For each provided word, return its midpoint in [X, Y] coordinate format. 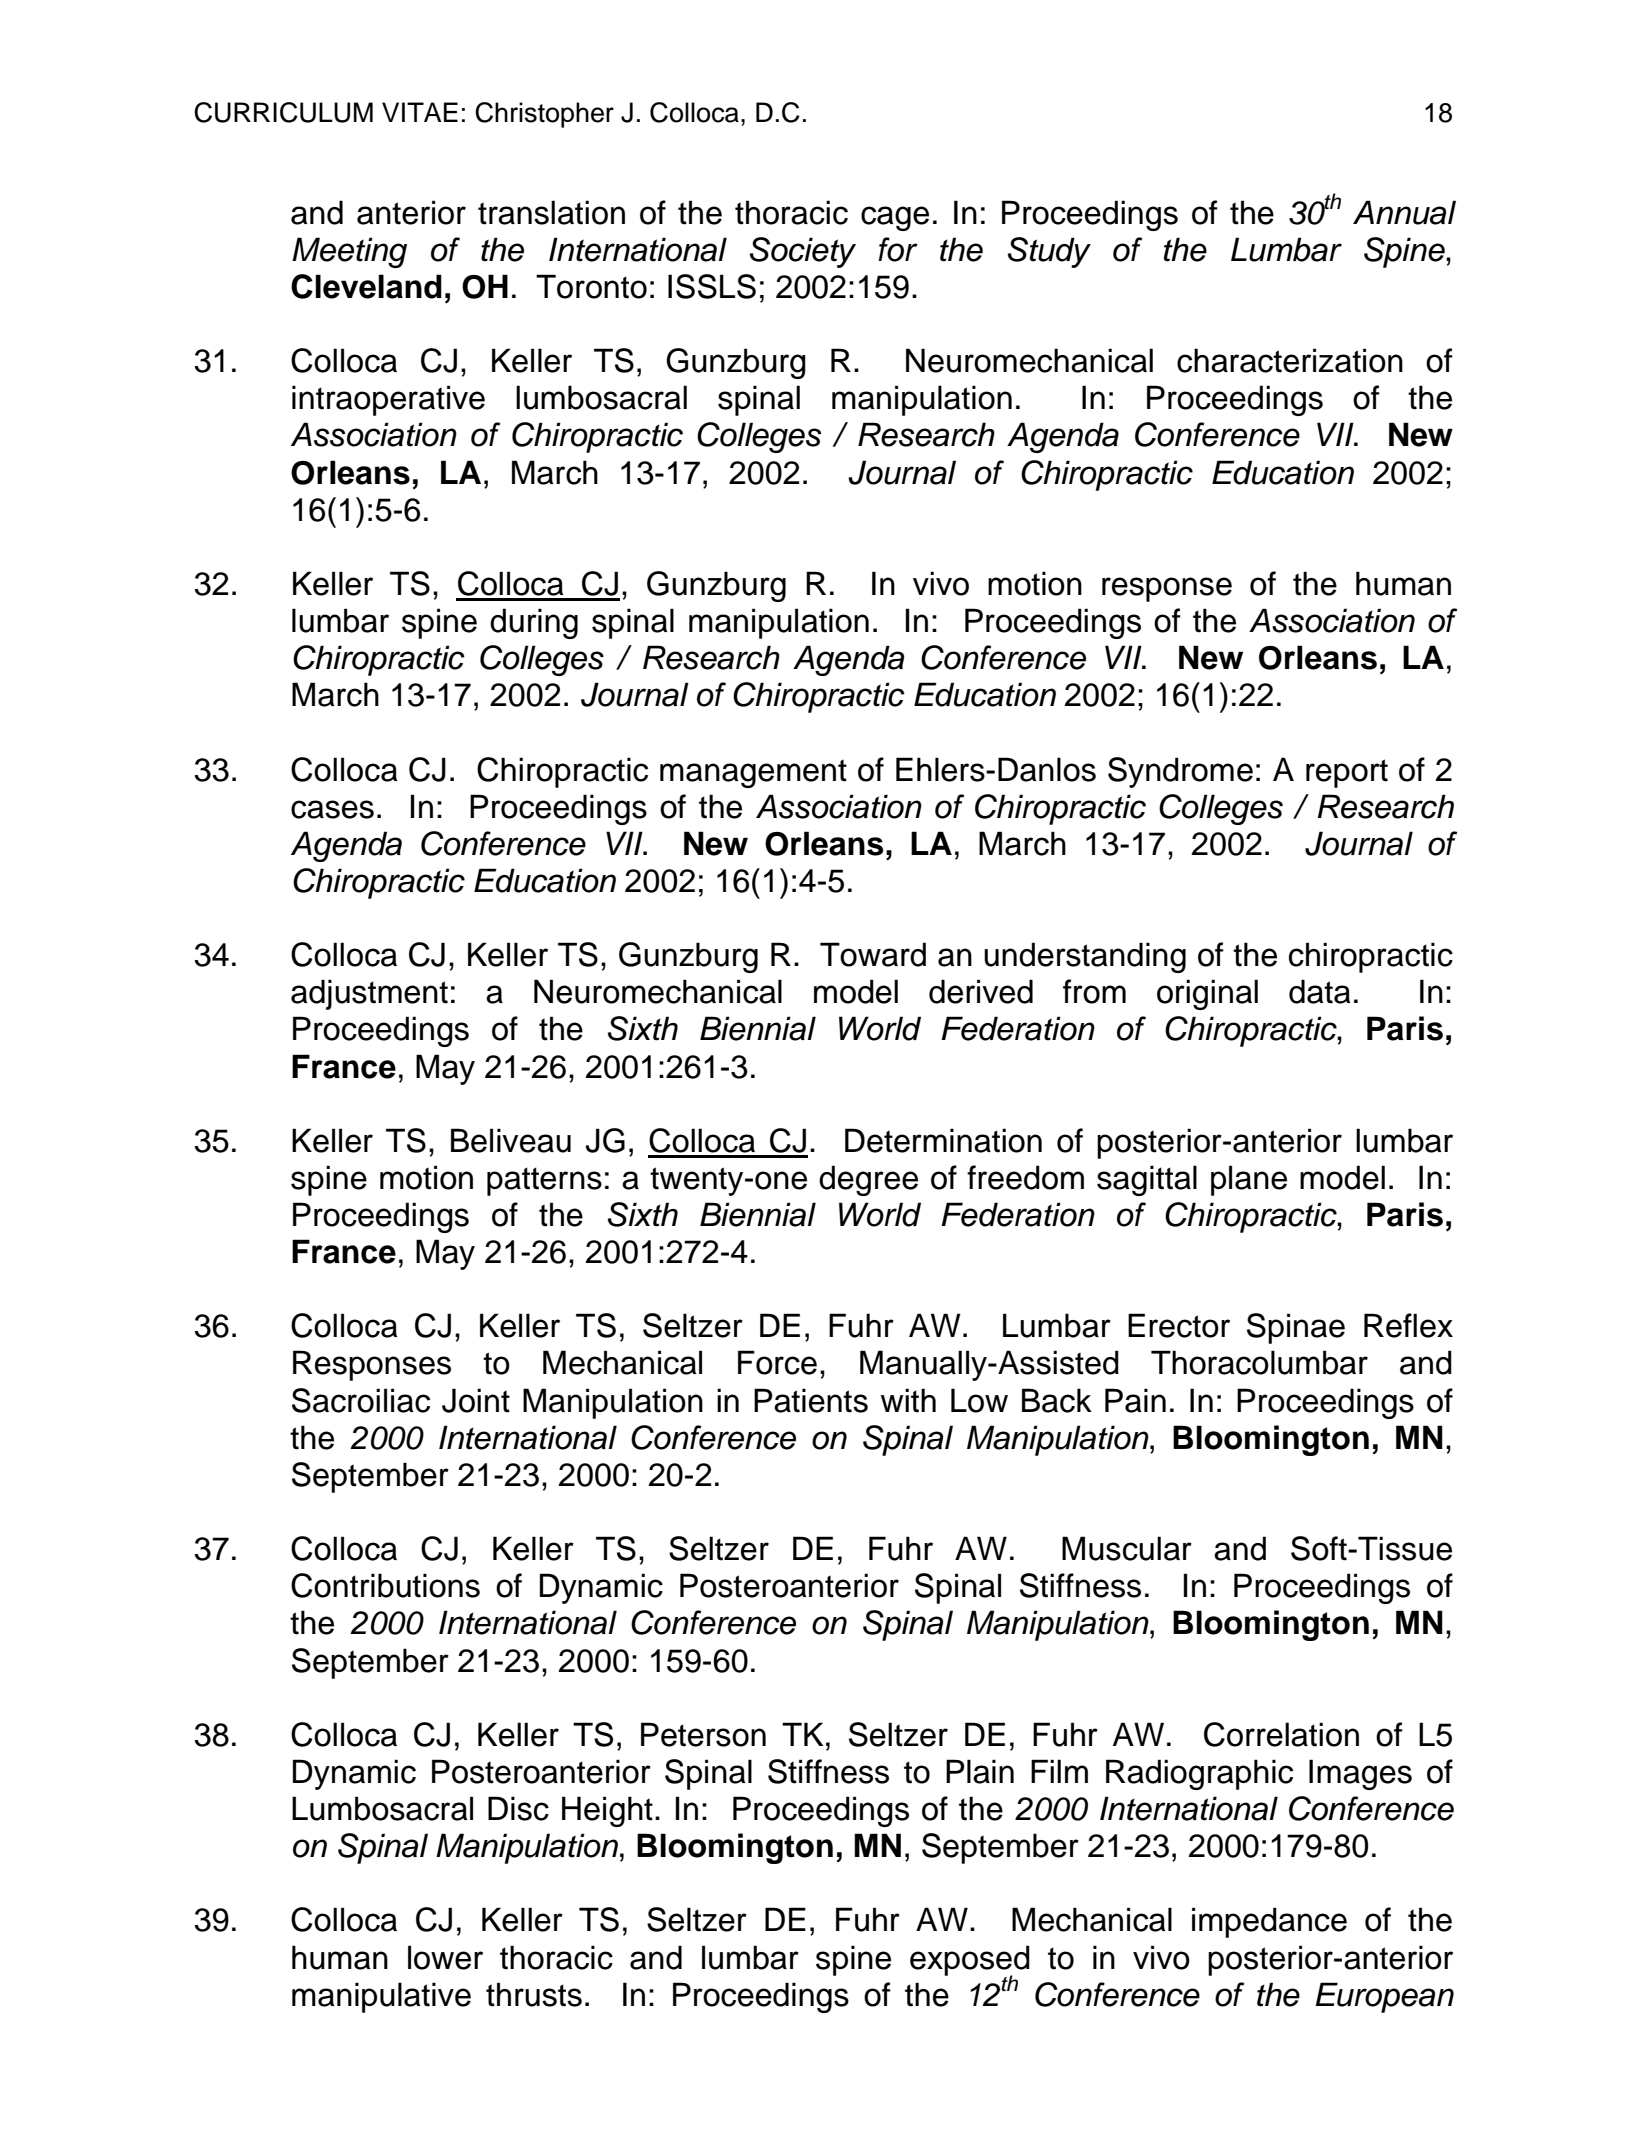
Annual [1404, 212]
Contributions [385, 1585]
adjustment [369, 994]
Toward [873, 954]
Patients [811, 1400]
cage [895, 218]
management [753, 773]
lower [445, 1957]
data [1320, 991]
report [1347, 773]
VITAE [420, 112]
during [534, 623]
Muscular [1127, 1548]
